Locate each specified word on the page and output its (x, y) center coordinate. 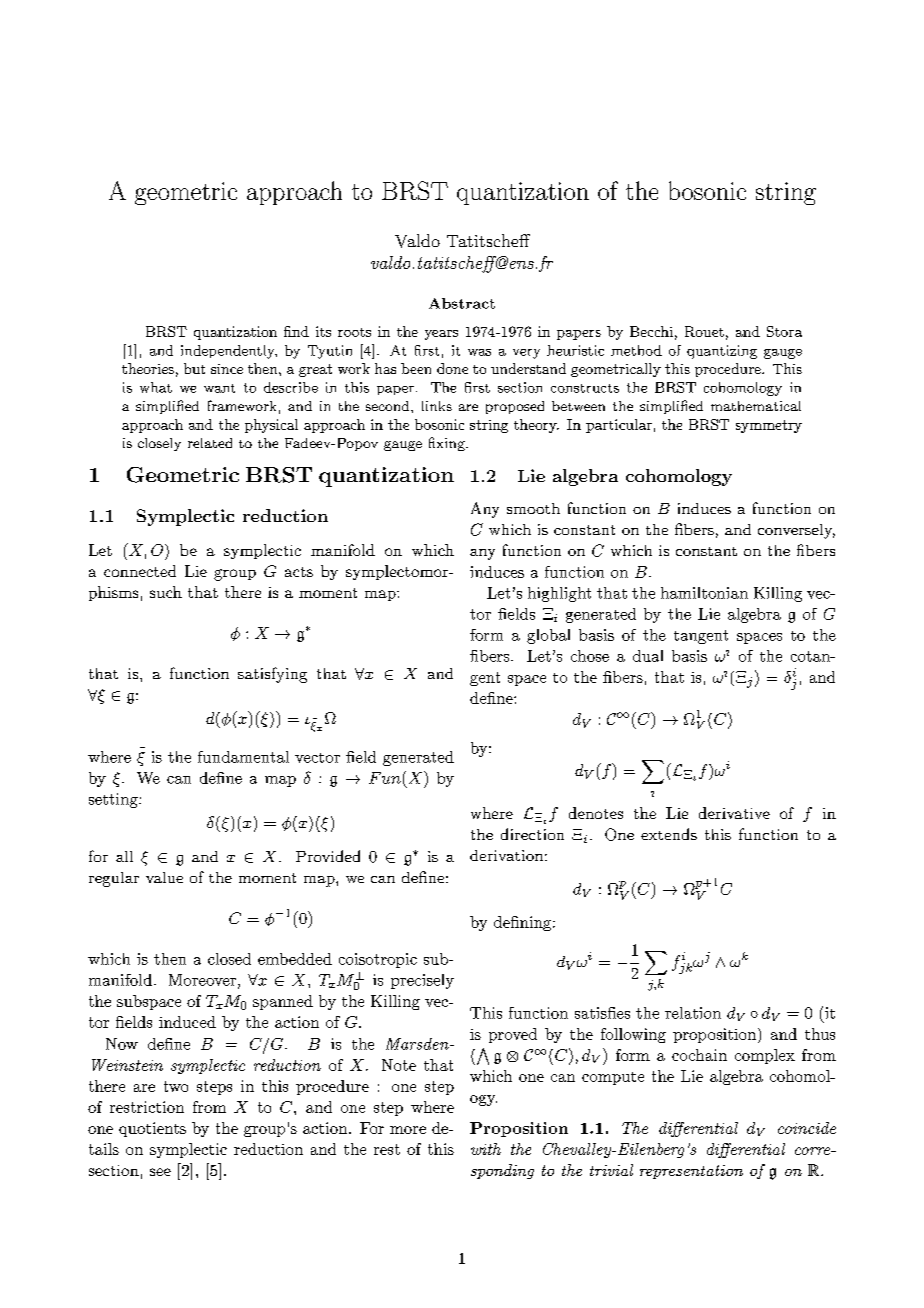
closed (229, 959)
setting (114, 800)
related (210, 443)
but (194, 368)
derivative (734, 813)
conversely (796, 531)
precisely (422, 981)
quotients (152, 1129)
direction (532, 834)
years (441, 335)
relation (693, 1013)
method (636, 350)
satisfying (272, 675)
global (548, 636)
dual (648, 656)
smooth (533, 508)
